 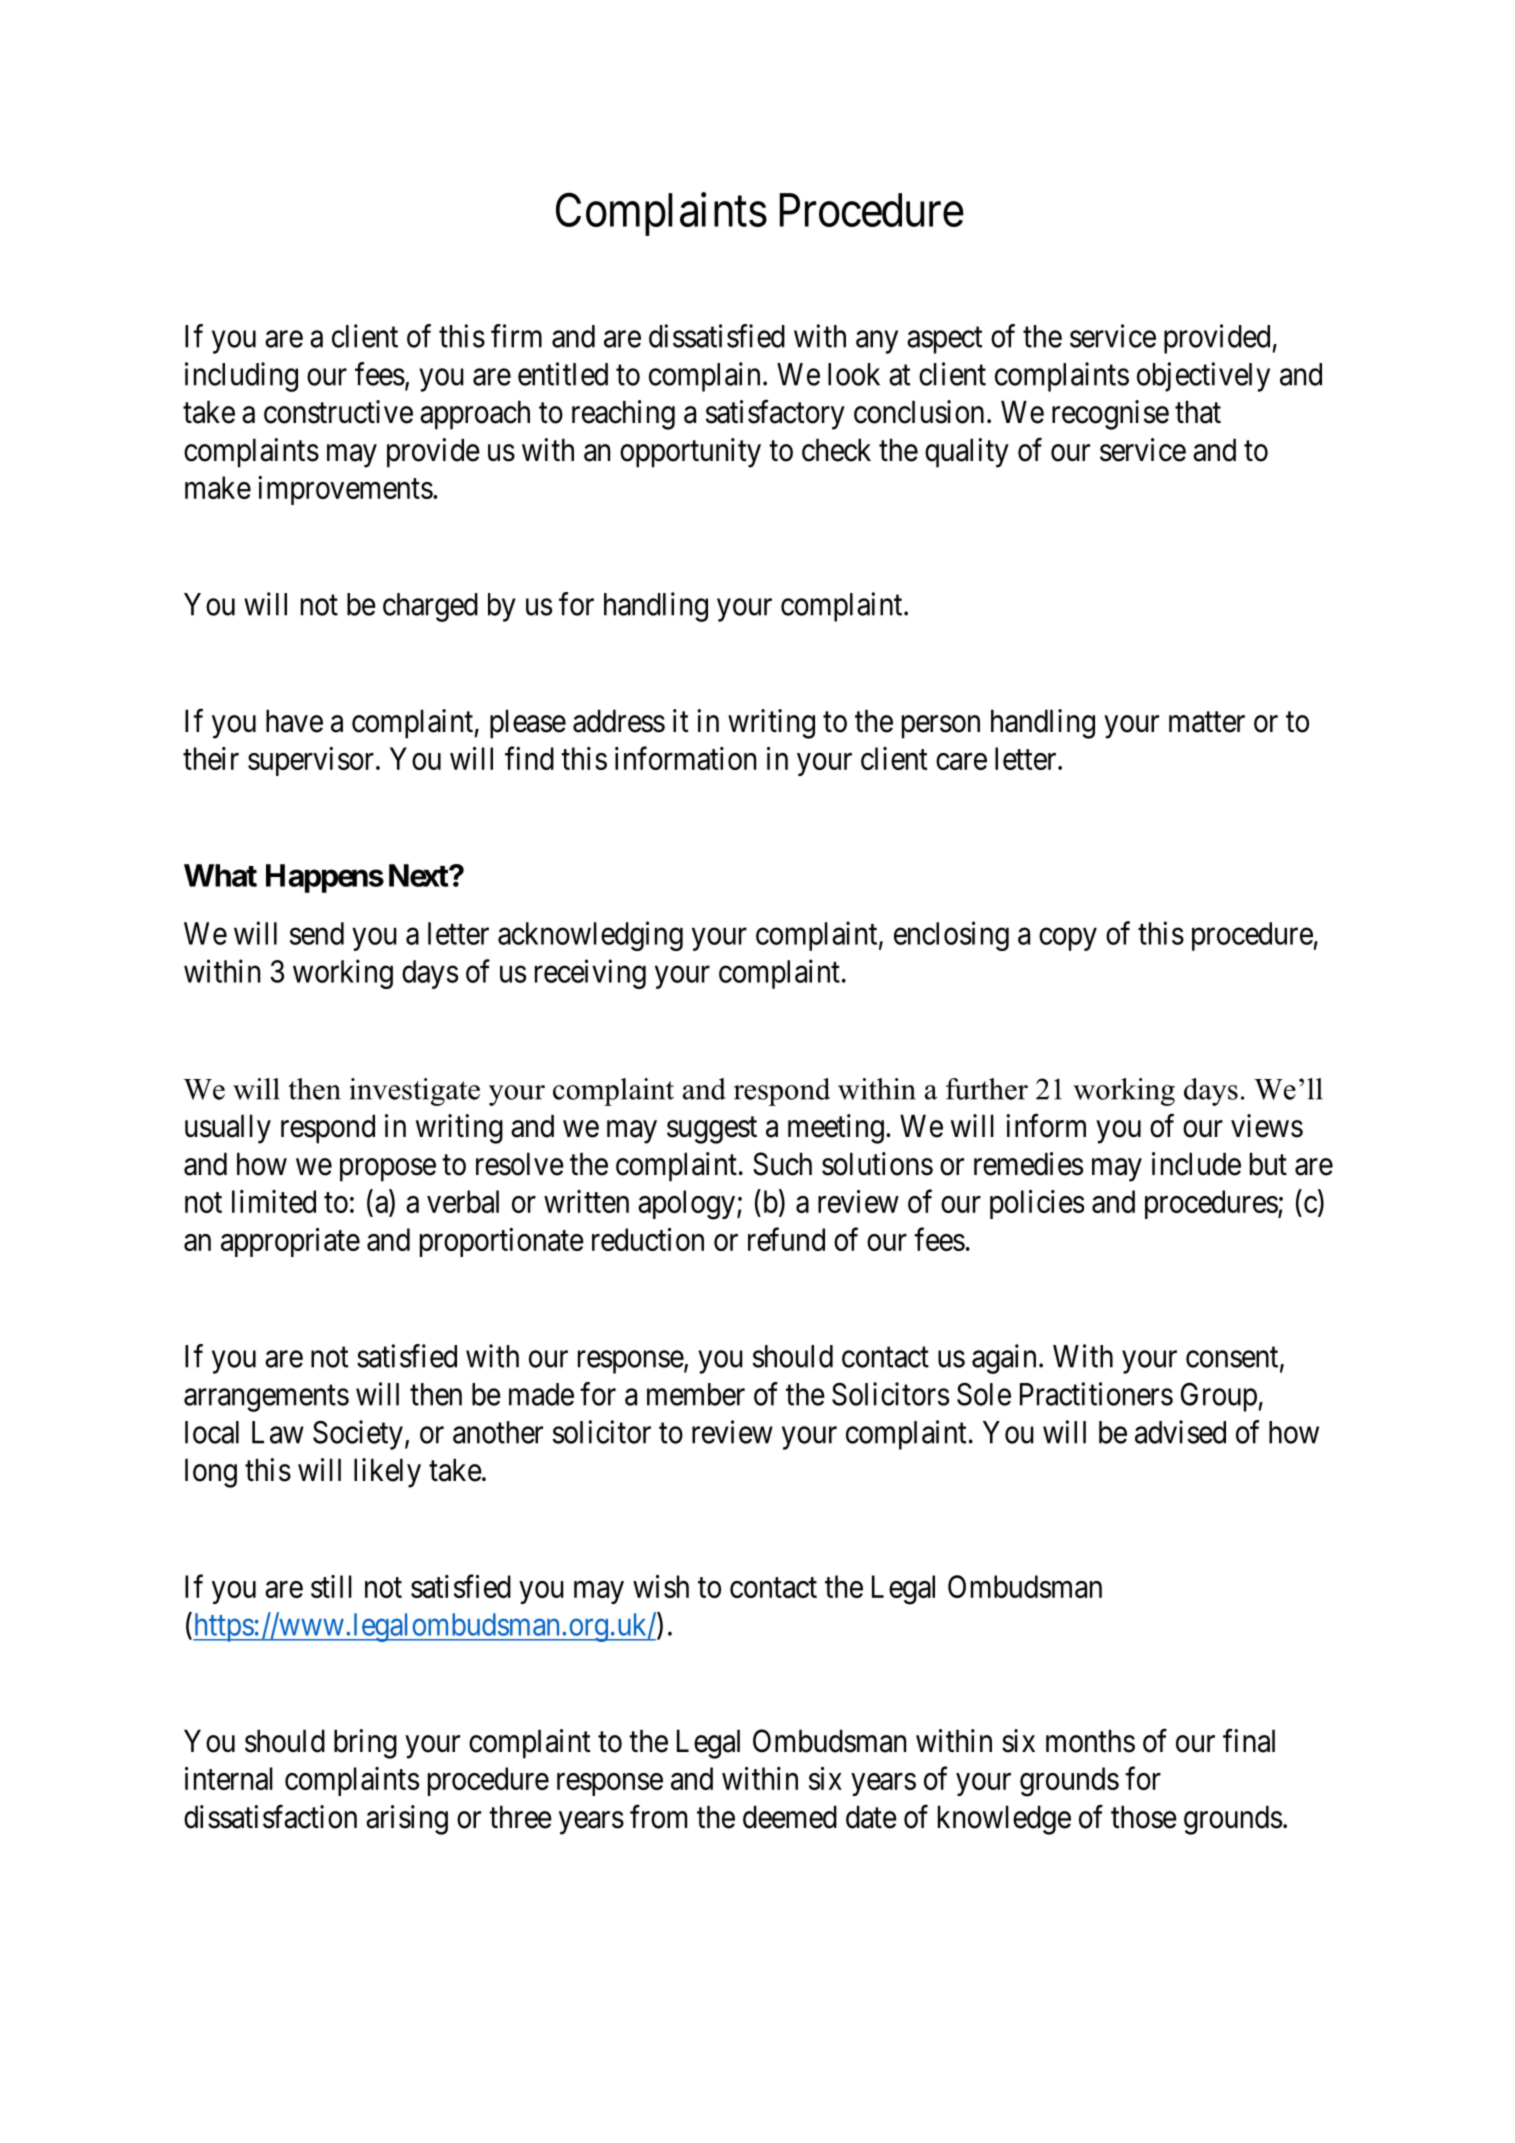 What do you see at coordinates (365, 1744) in the screenshot?
I see `bring` at bounding box center [365, 1744].
